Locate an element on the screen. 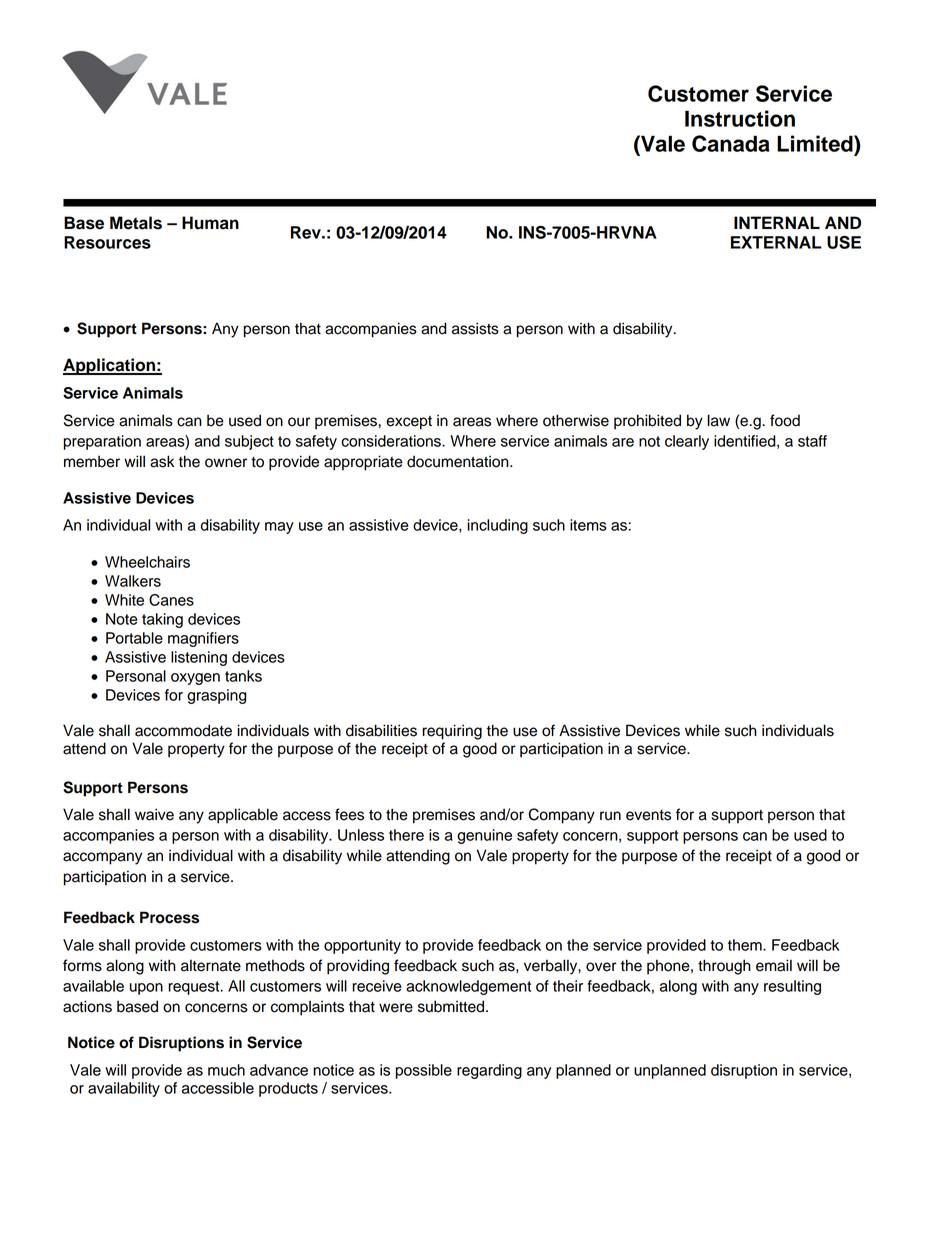 This screenshot has height=1233, width=952. Canes is located at coordinates (171, 600).
